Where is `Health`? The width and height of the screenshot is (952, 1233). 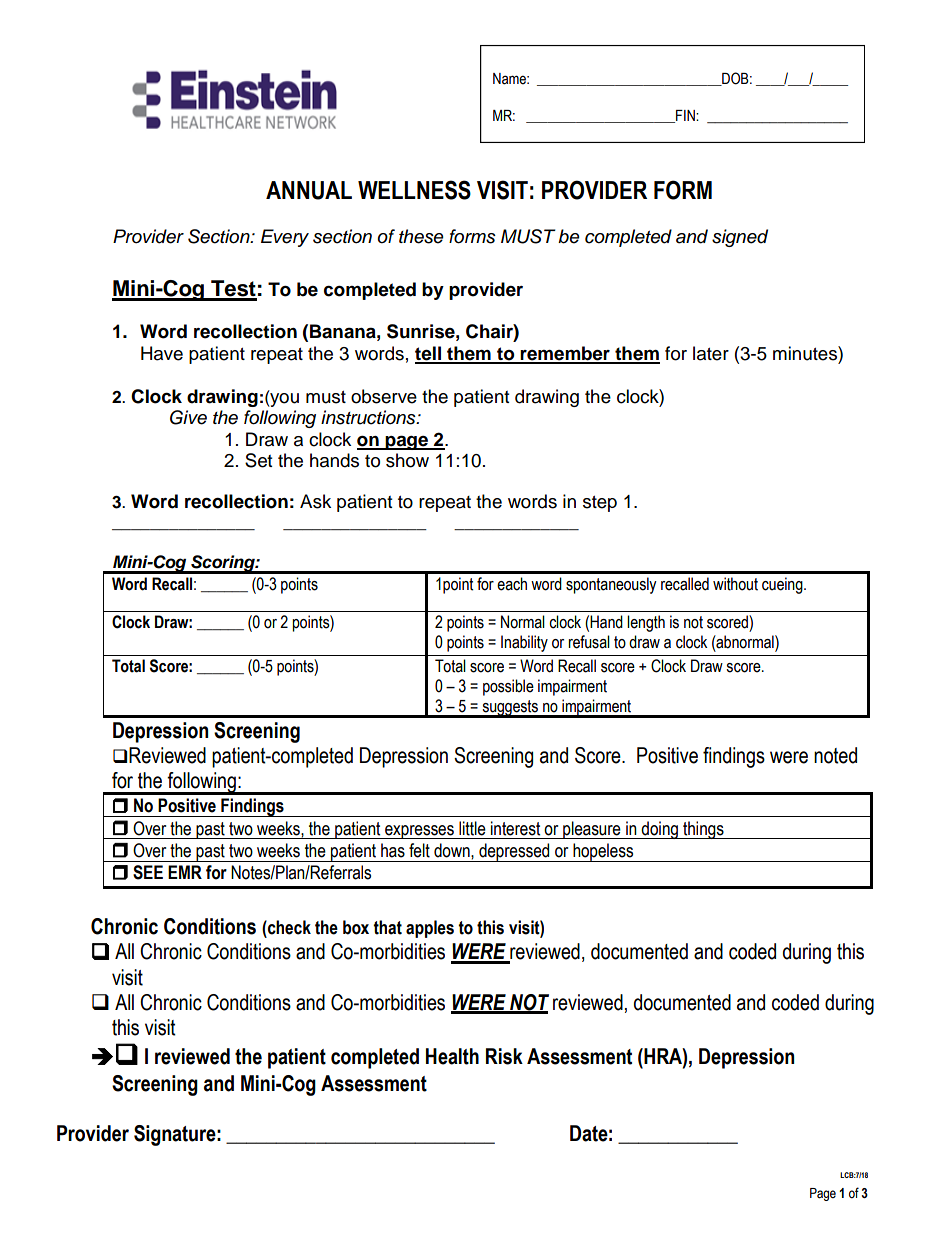 Health is located at coordinates (452, 1056).
